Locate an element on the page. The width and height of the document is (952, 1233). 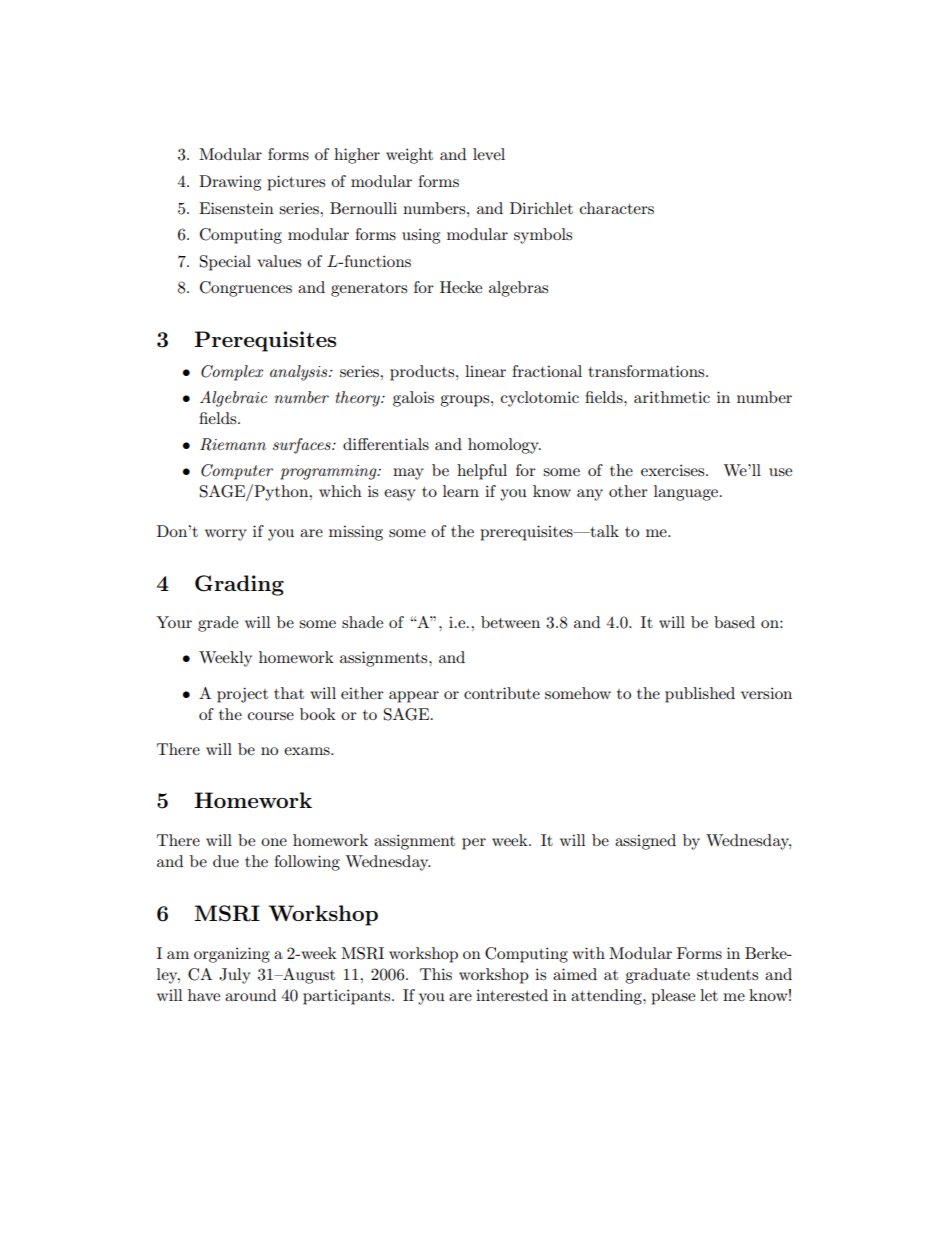
between is located at coordinates (510, 622).
